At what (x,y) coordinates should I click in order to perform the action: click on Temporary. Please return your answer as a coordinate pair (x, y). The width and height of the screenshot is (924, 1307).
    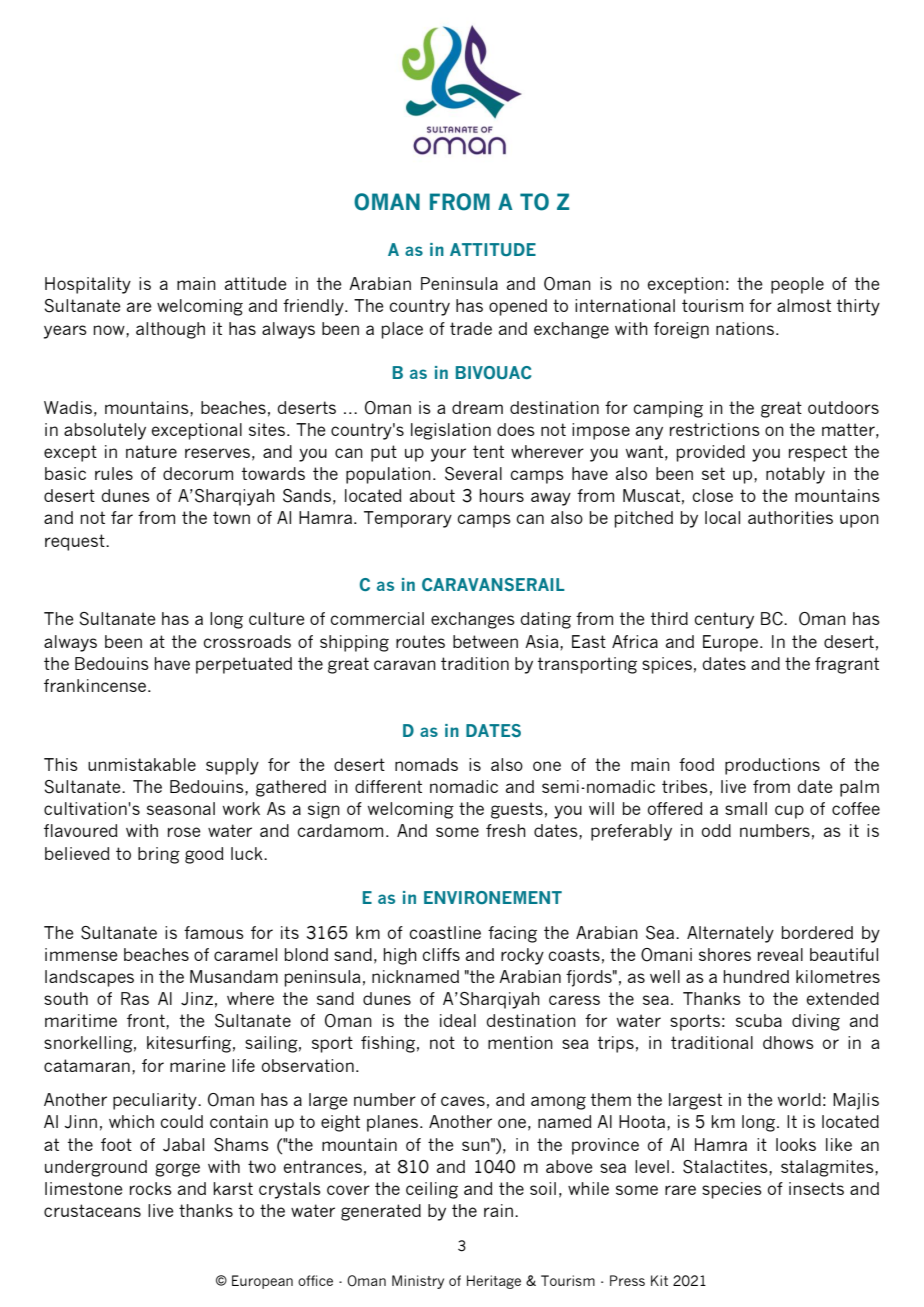
    Looking at the image, I should click on (408, 519).
